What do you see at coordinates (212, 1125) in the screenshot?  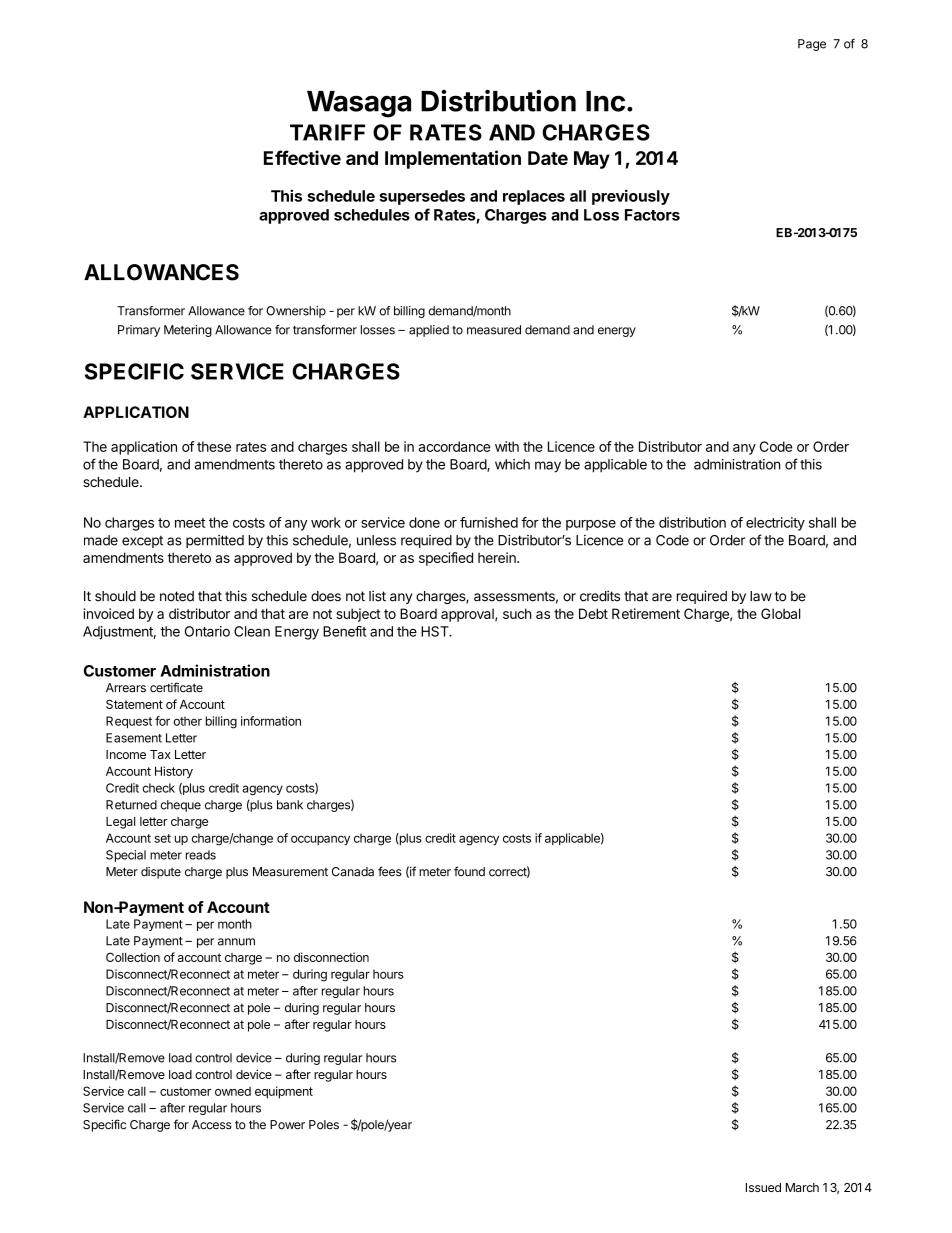 I see `Access` at bounding box center [212, 1125].
